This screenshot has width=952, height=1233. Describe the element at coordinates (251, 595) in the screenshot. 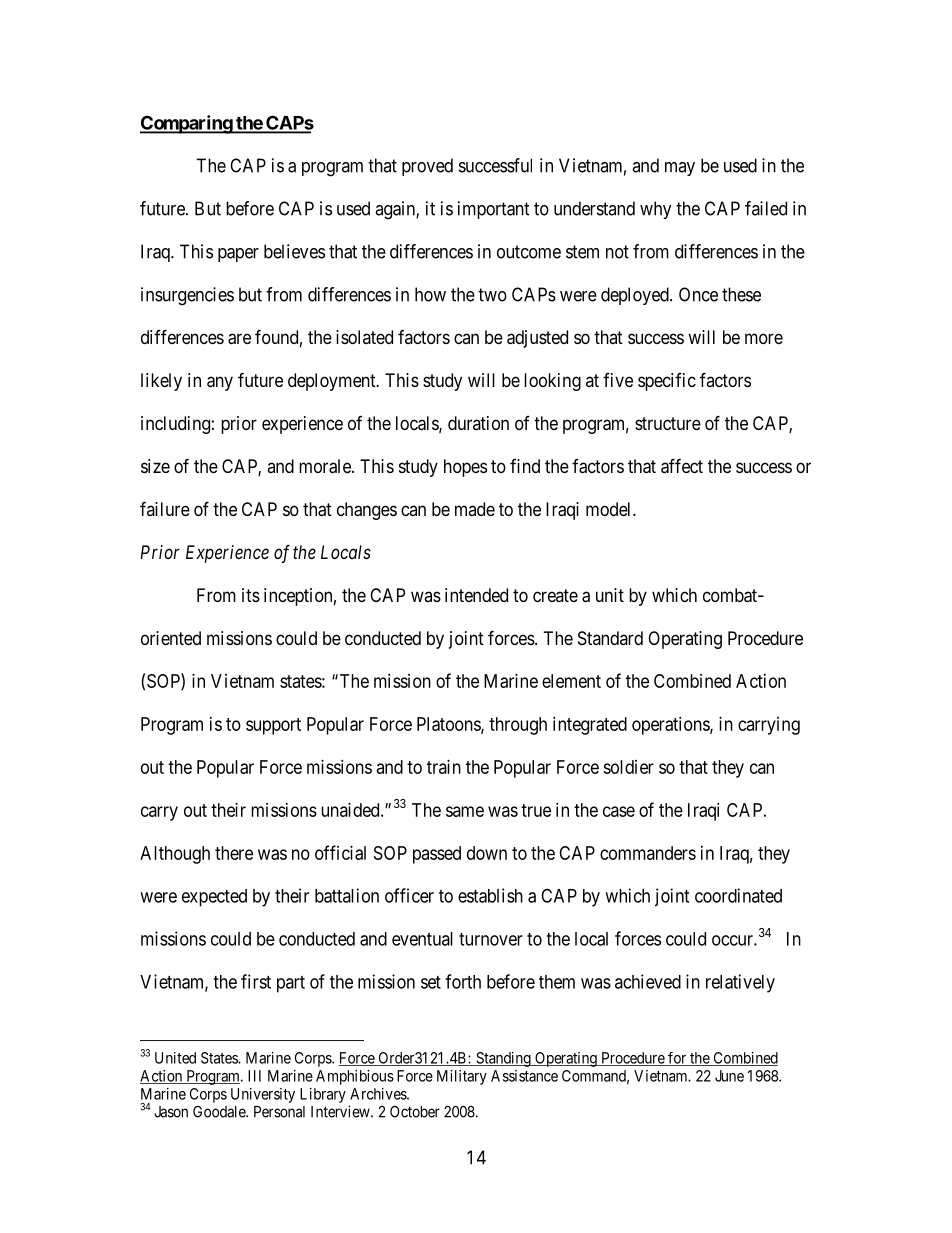

I see `its` at that location.
